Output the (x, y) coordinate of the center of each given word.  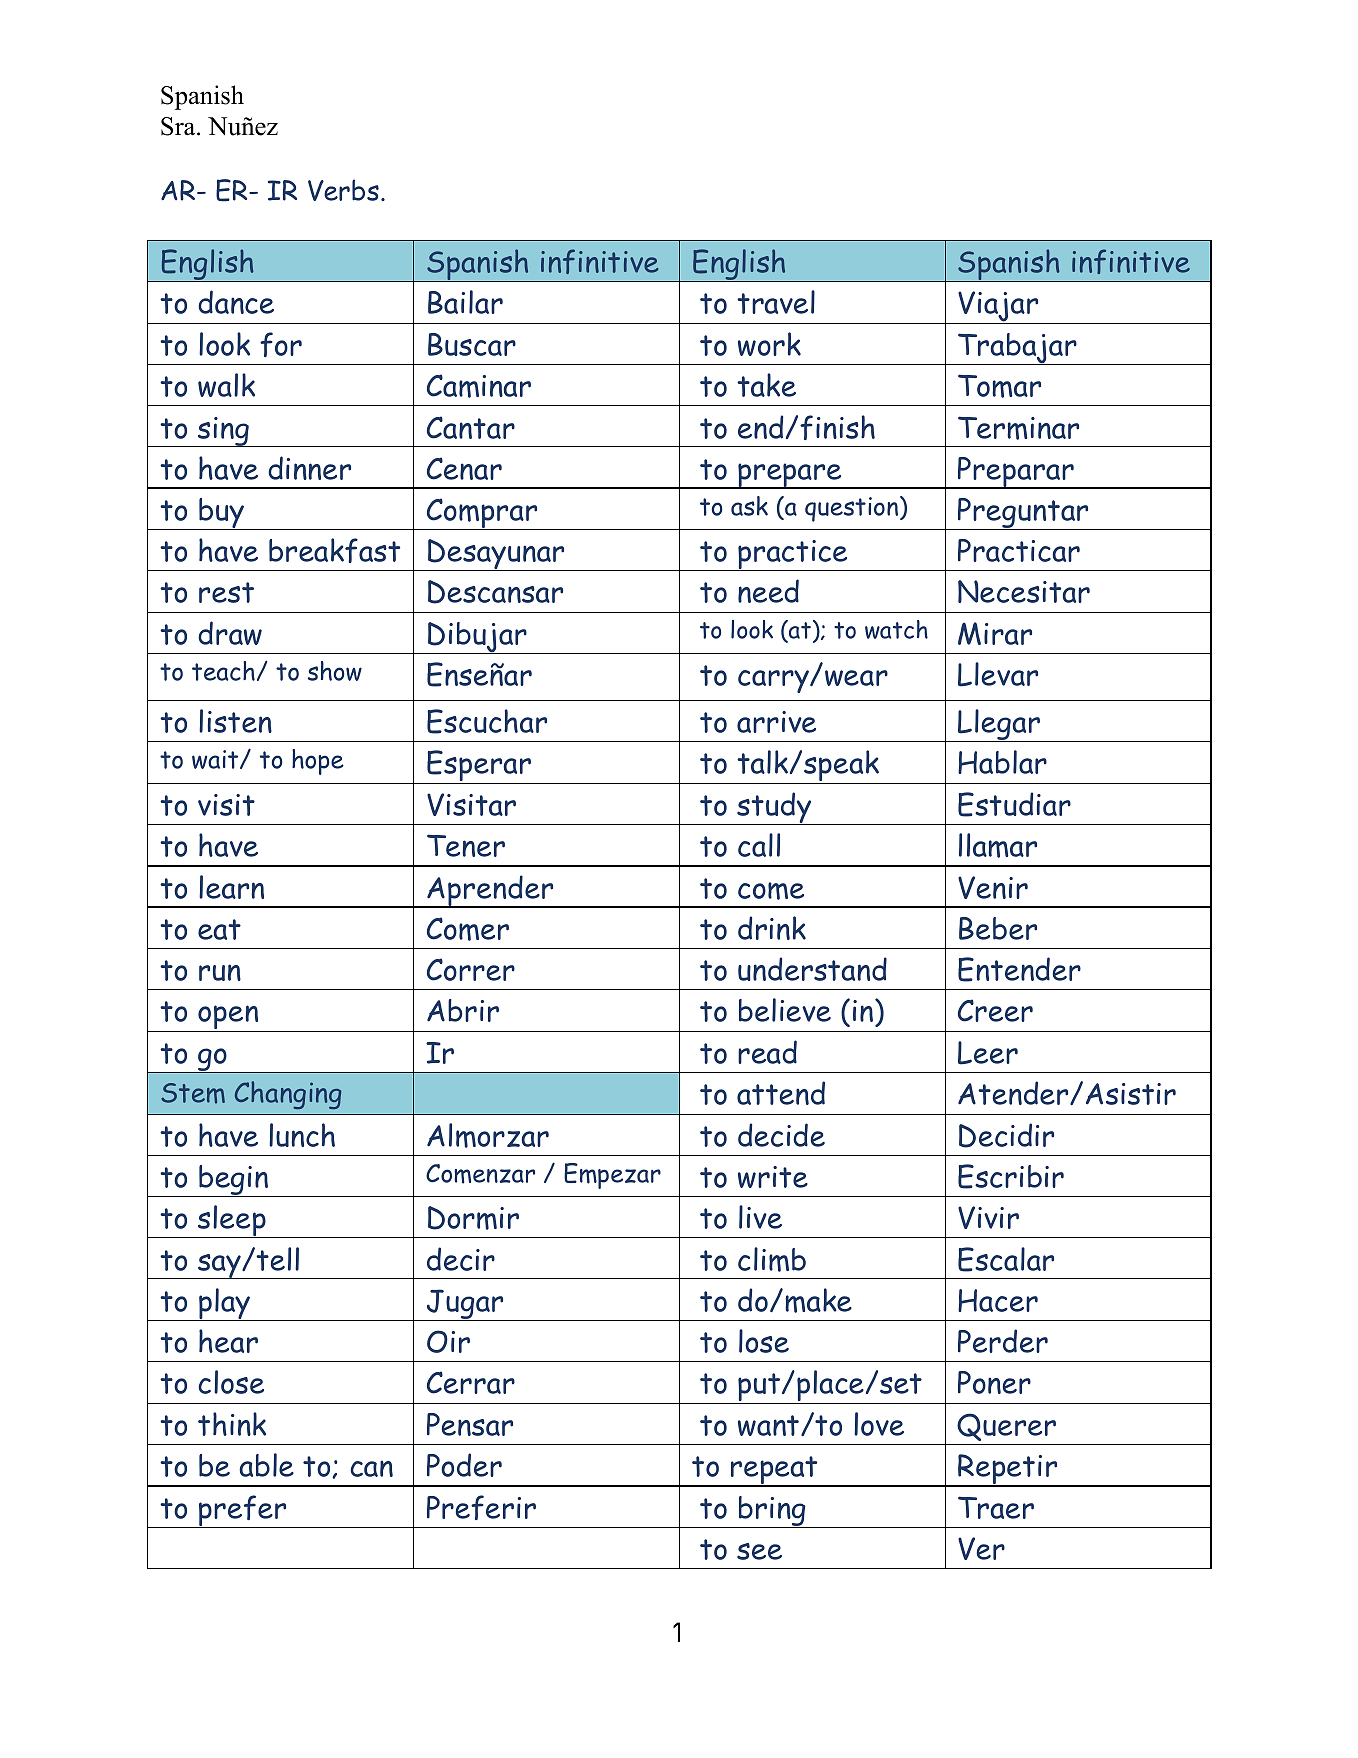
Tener (466, 845)
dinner (309, 468)
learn (231, 887)
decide (781, 1135)
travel (776, 302)
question (851, 509)
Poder (464, 1465)
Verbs (343, 190)
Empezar (612, 1176)
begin (234, 1181)
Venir (993, 887)
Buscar (472, 344)
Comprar (482, 514)
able (266, 1465)
